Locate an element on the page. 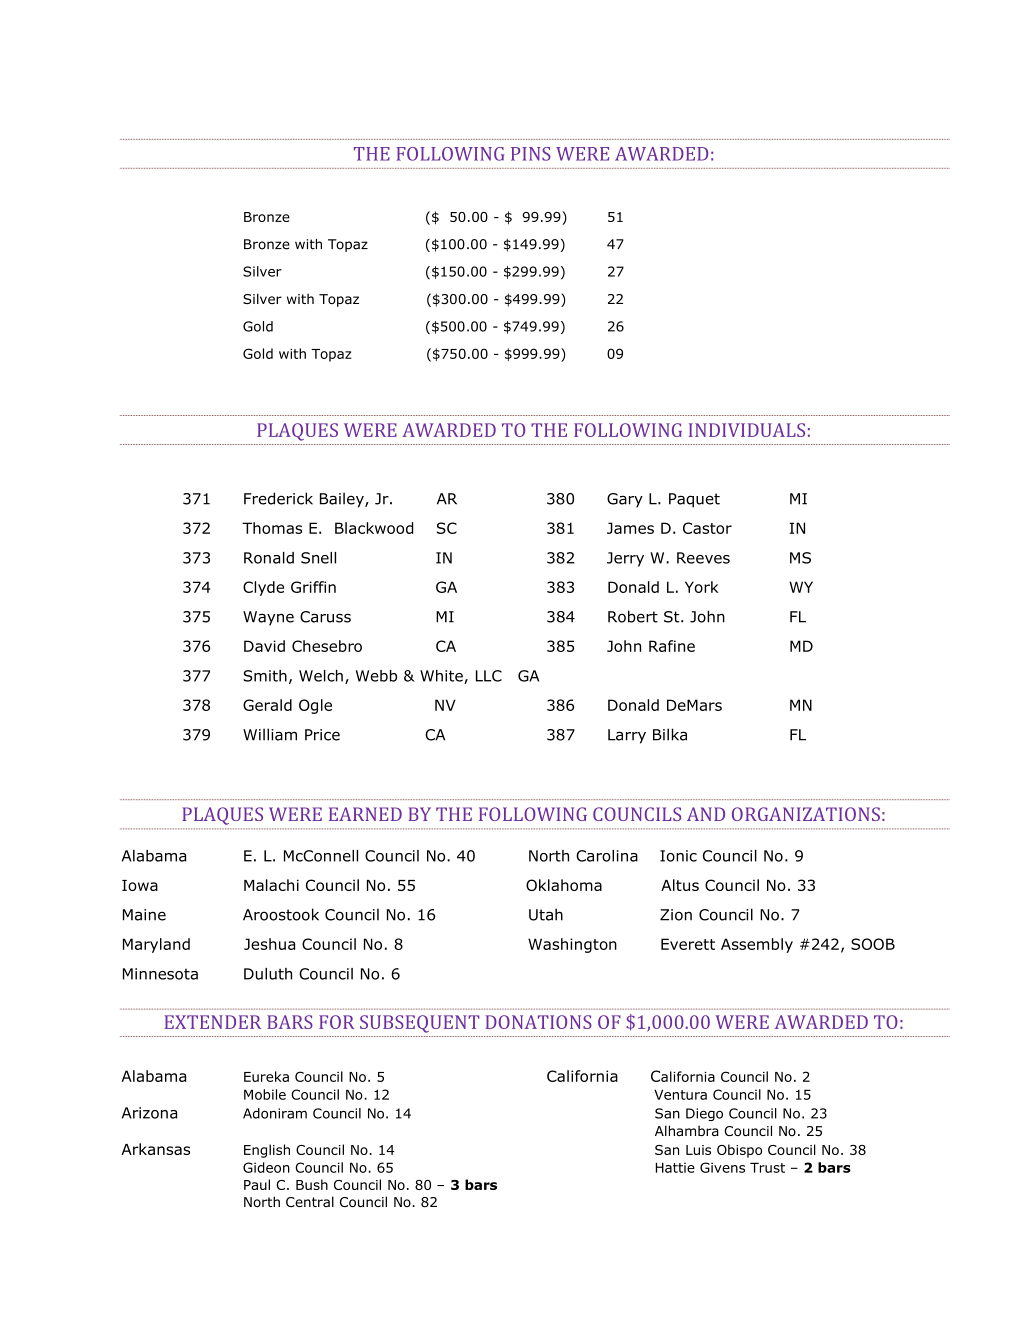 This page has width=1032, height=1336. INDIVIDUALS is located at coordinates (747, 430).
